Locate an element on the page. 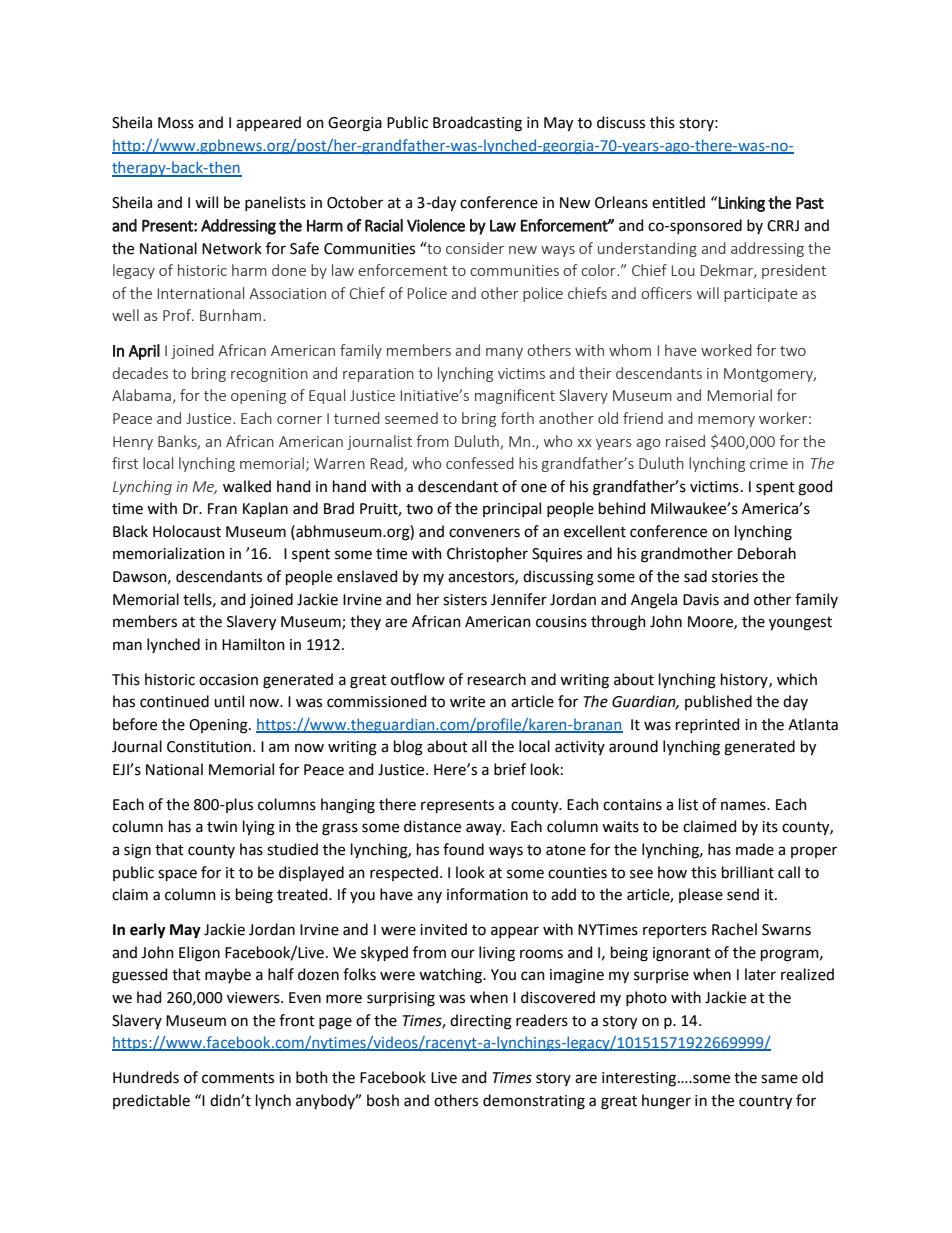 This image has height=1233, width=952. confessed is located at coordinates (480, 463).
